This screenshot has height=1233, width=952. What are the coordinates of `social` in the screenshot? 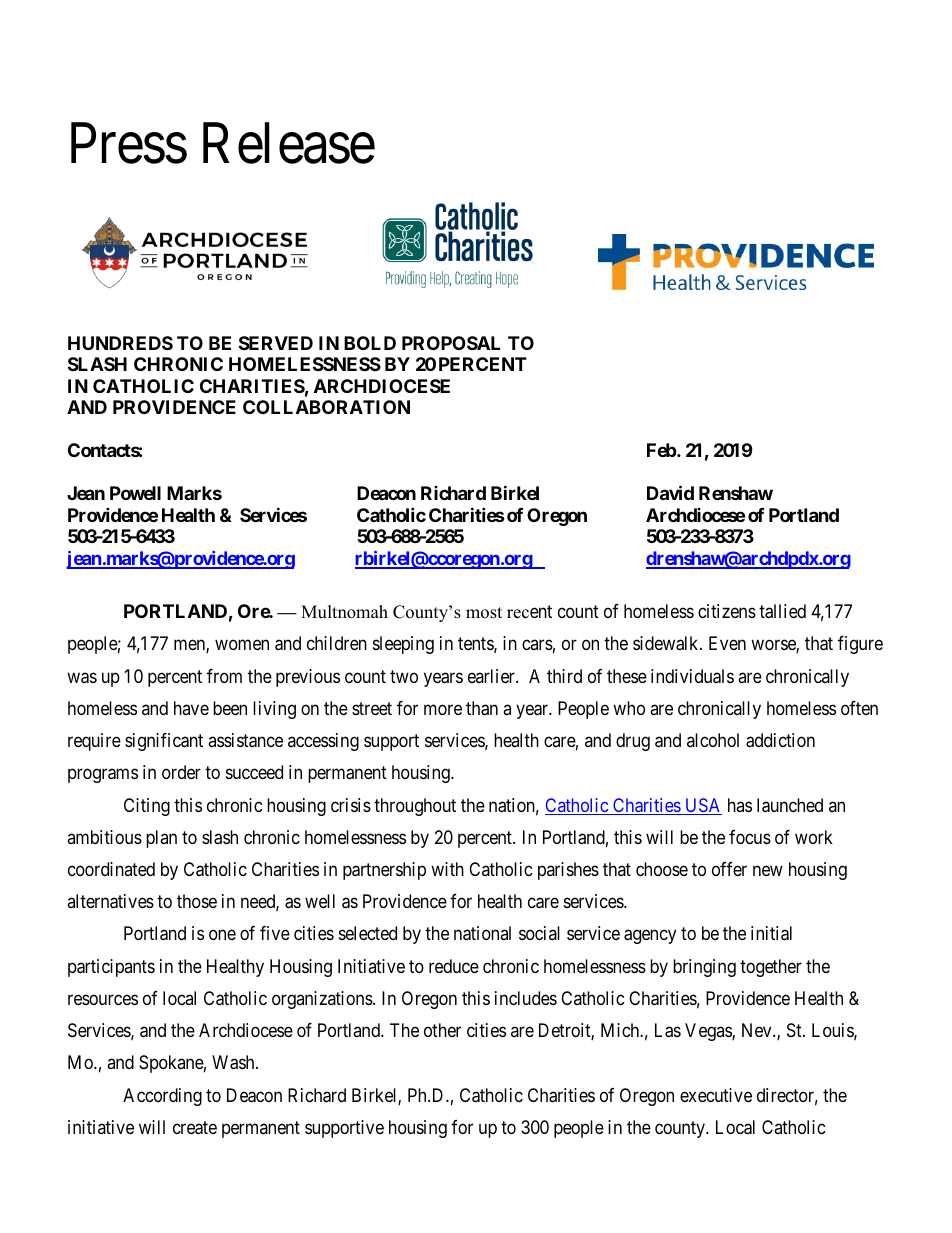 It's located at (539, 933).
